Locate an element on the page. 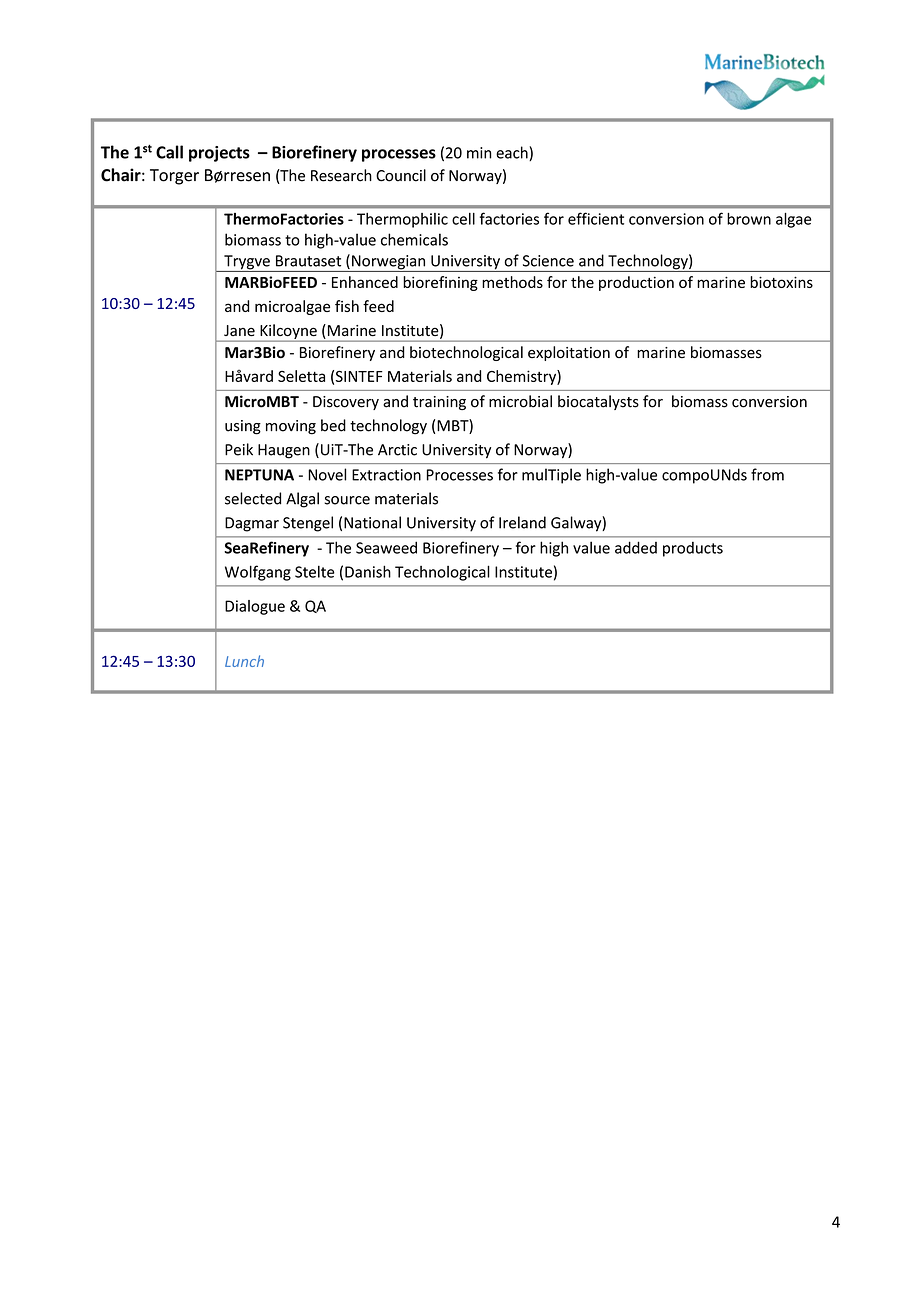  biocatalysts is located at coordinates (598, 402).
